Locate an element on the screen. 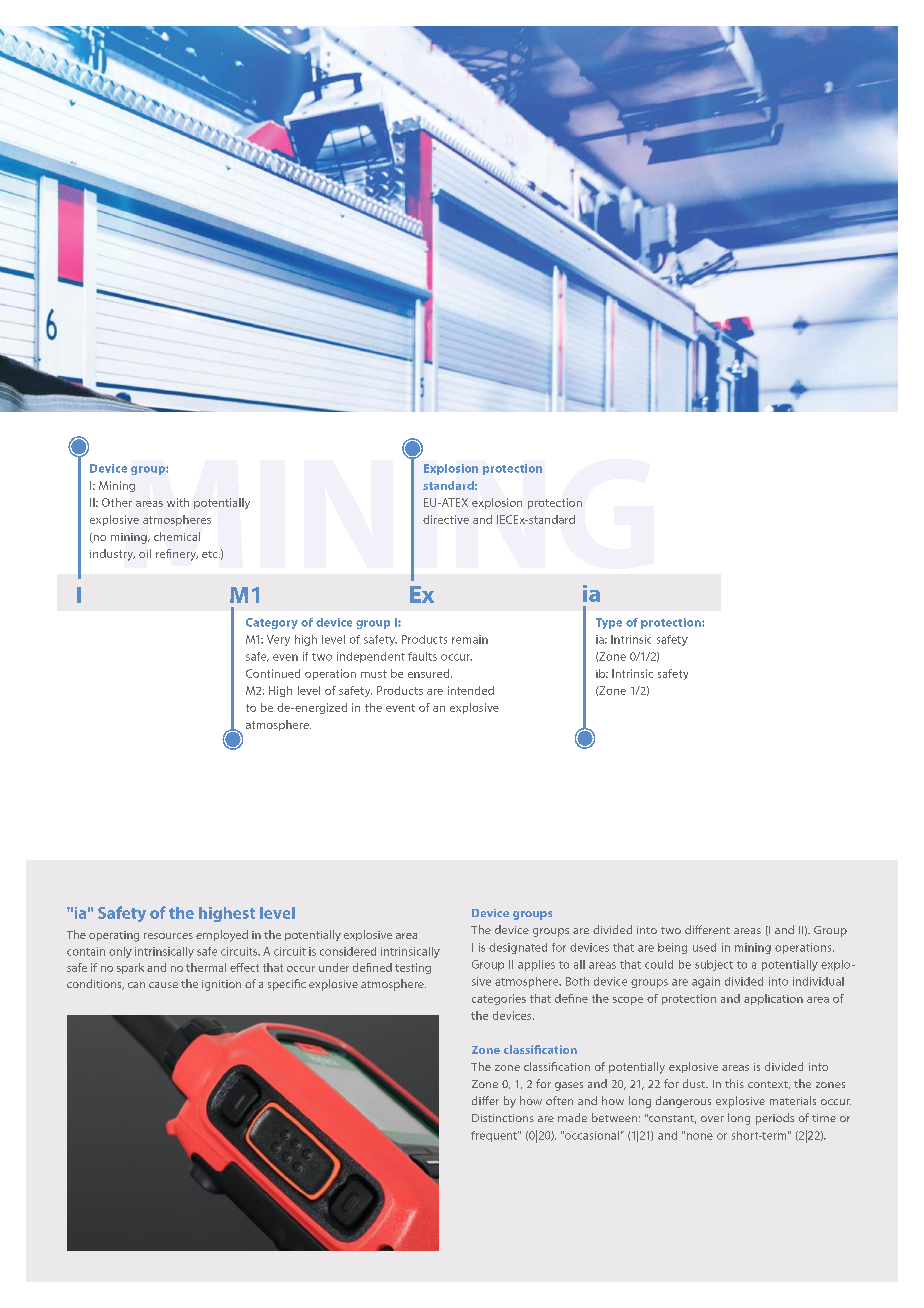 The height and width of the screenshot is (1308, 924). Continued is located at coordinates (273, 673).
